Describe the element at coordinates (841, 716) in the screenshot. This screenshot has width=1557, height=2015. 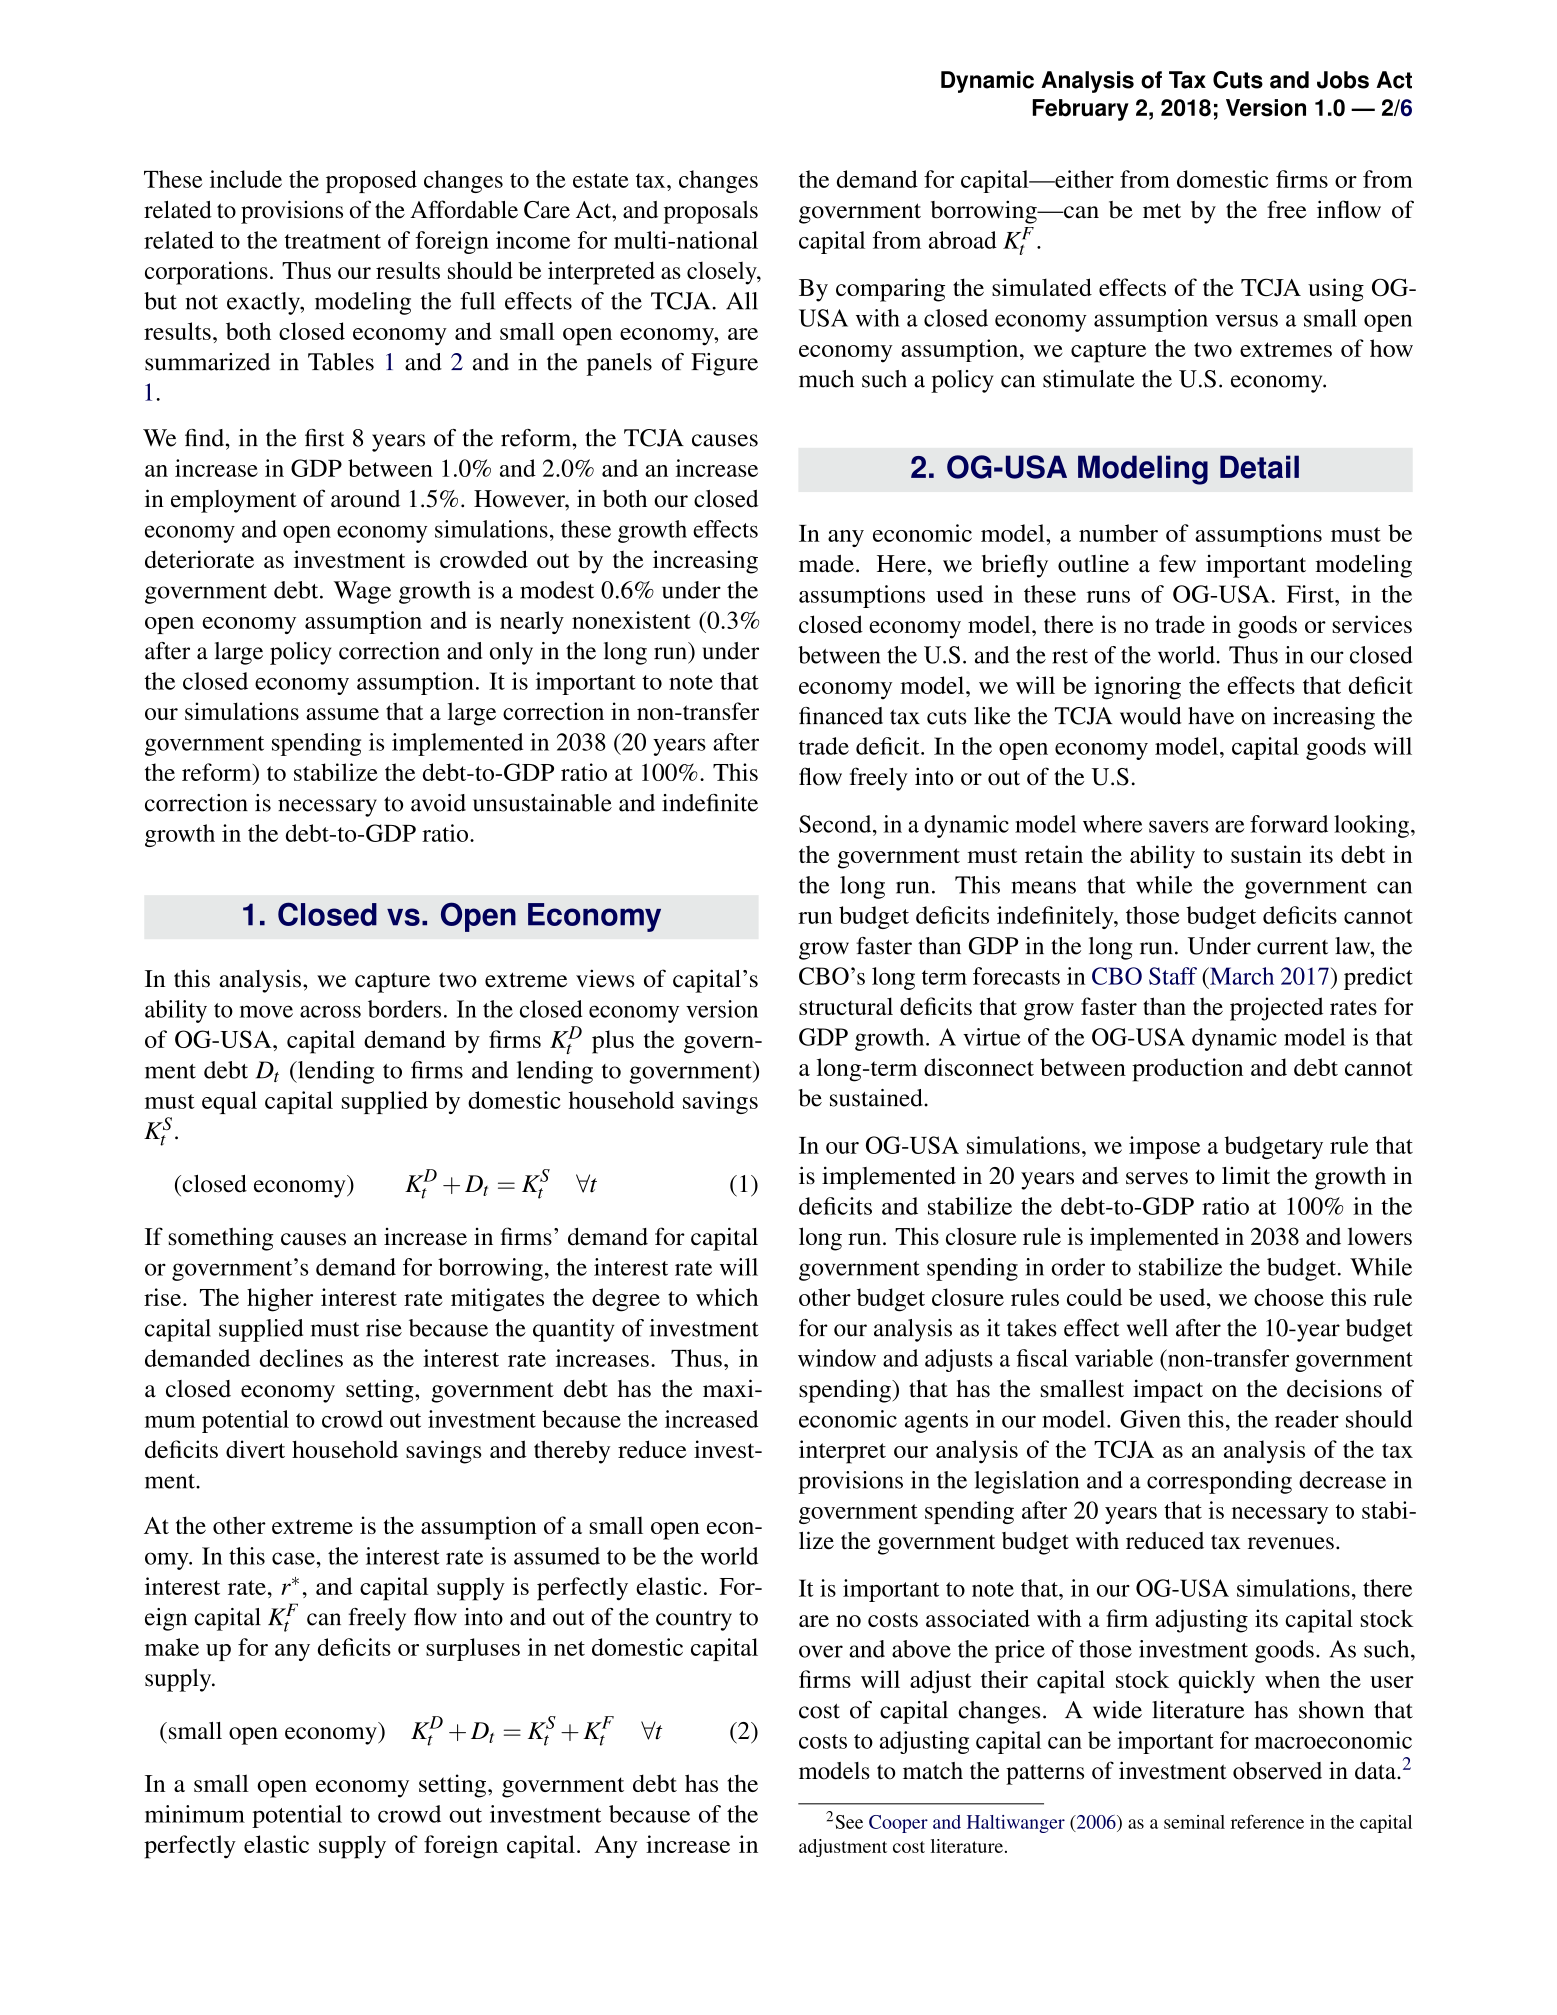
I see `financed` at that location.
